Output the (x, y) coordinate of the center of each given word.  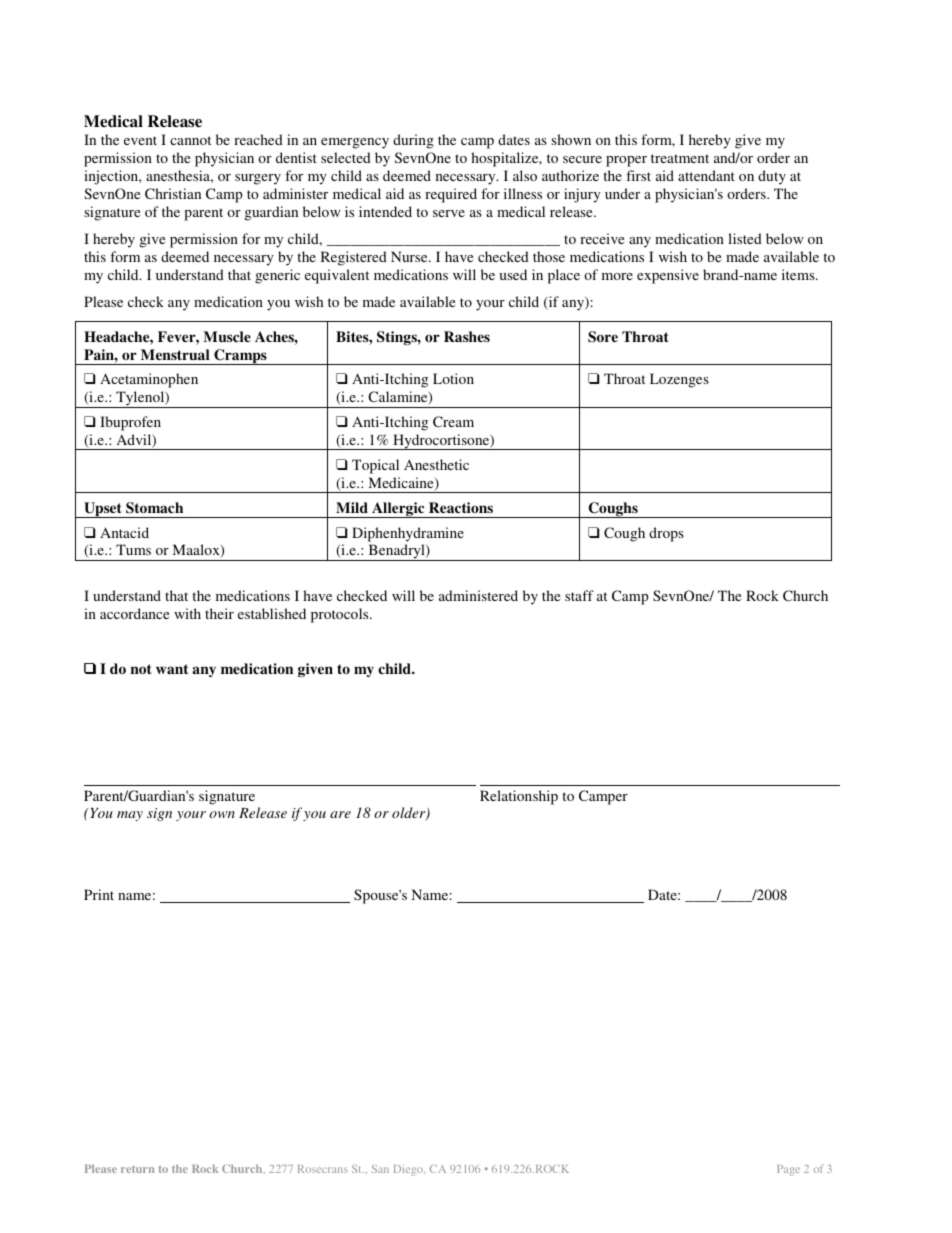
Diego (409, 1170)
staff (579, 595)
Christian (173, 193)
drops (666, 534)
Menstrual (175, 354)
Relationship (519, 797)
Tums (133, 549)
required (451, 195)
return (137, 1169)
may (130, 816)
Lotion (453, 378)
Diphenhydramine (408, 534)
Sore (603, 337)
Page (788, 1170)
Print (99, 894)
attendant (706, 175)
